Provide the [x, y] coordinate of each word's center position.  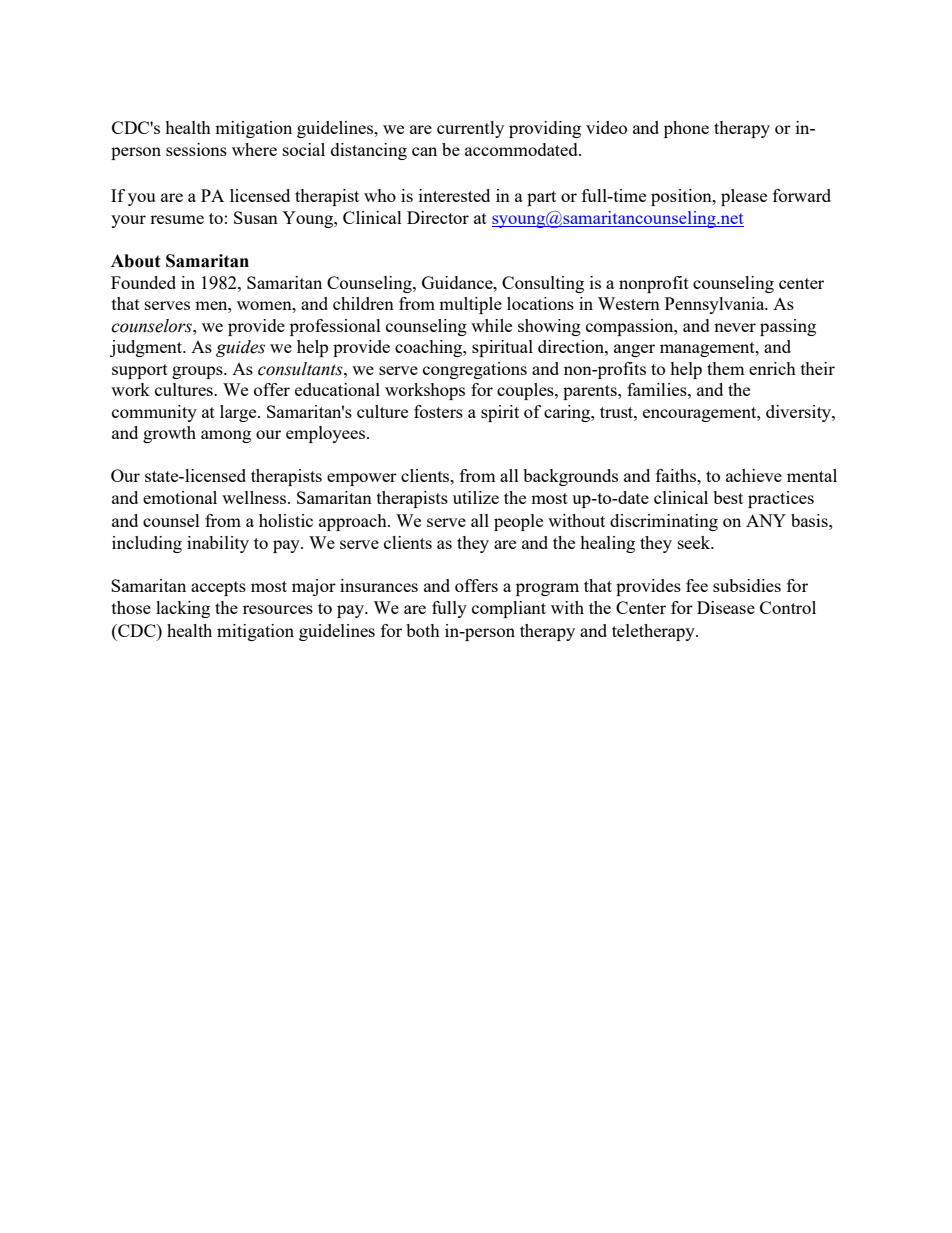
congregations [475, 370]
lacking [183, 609]
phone [686, 129]
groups [198, 372]
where [254, 149]
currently [470, 129]
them [726, 368]
